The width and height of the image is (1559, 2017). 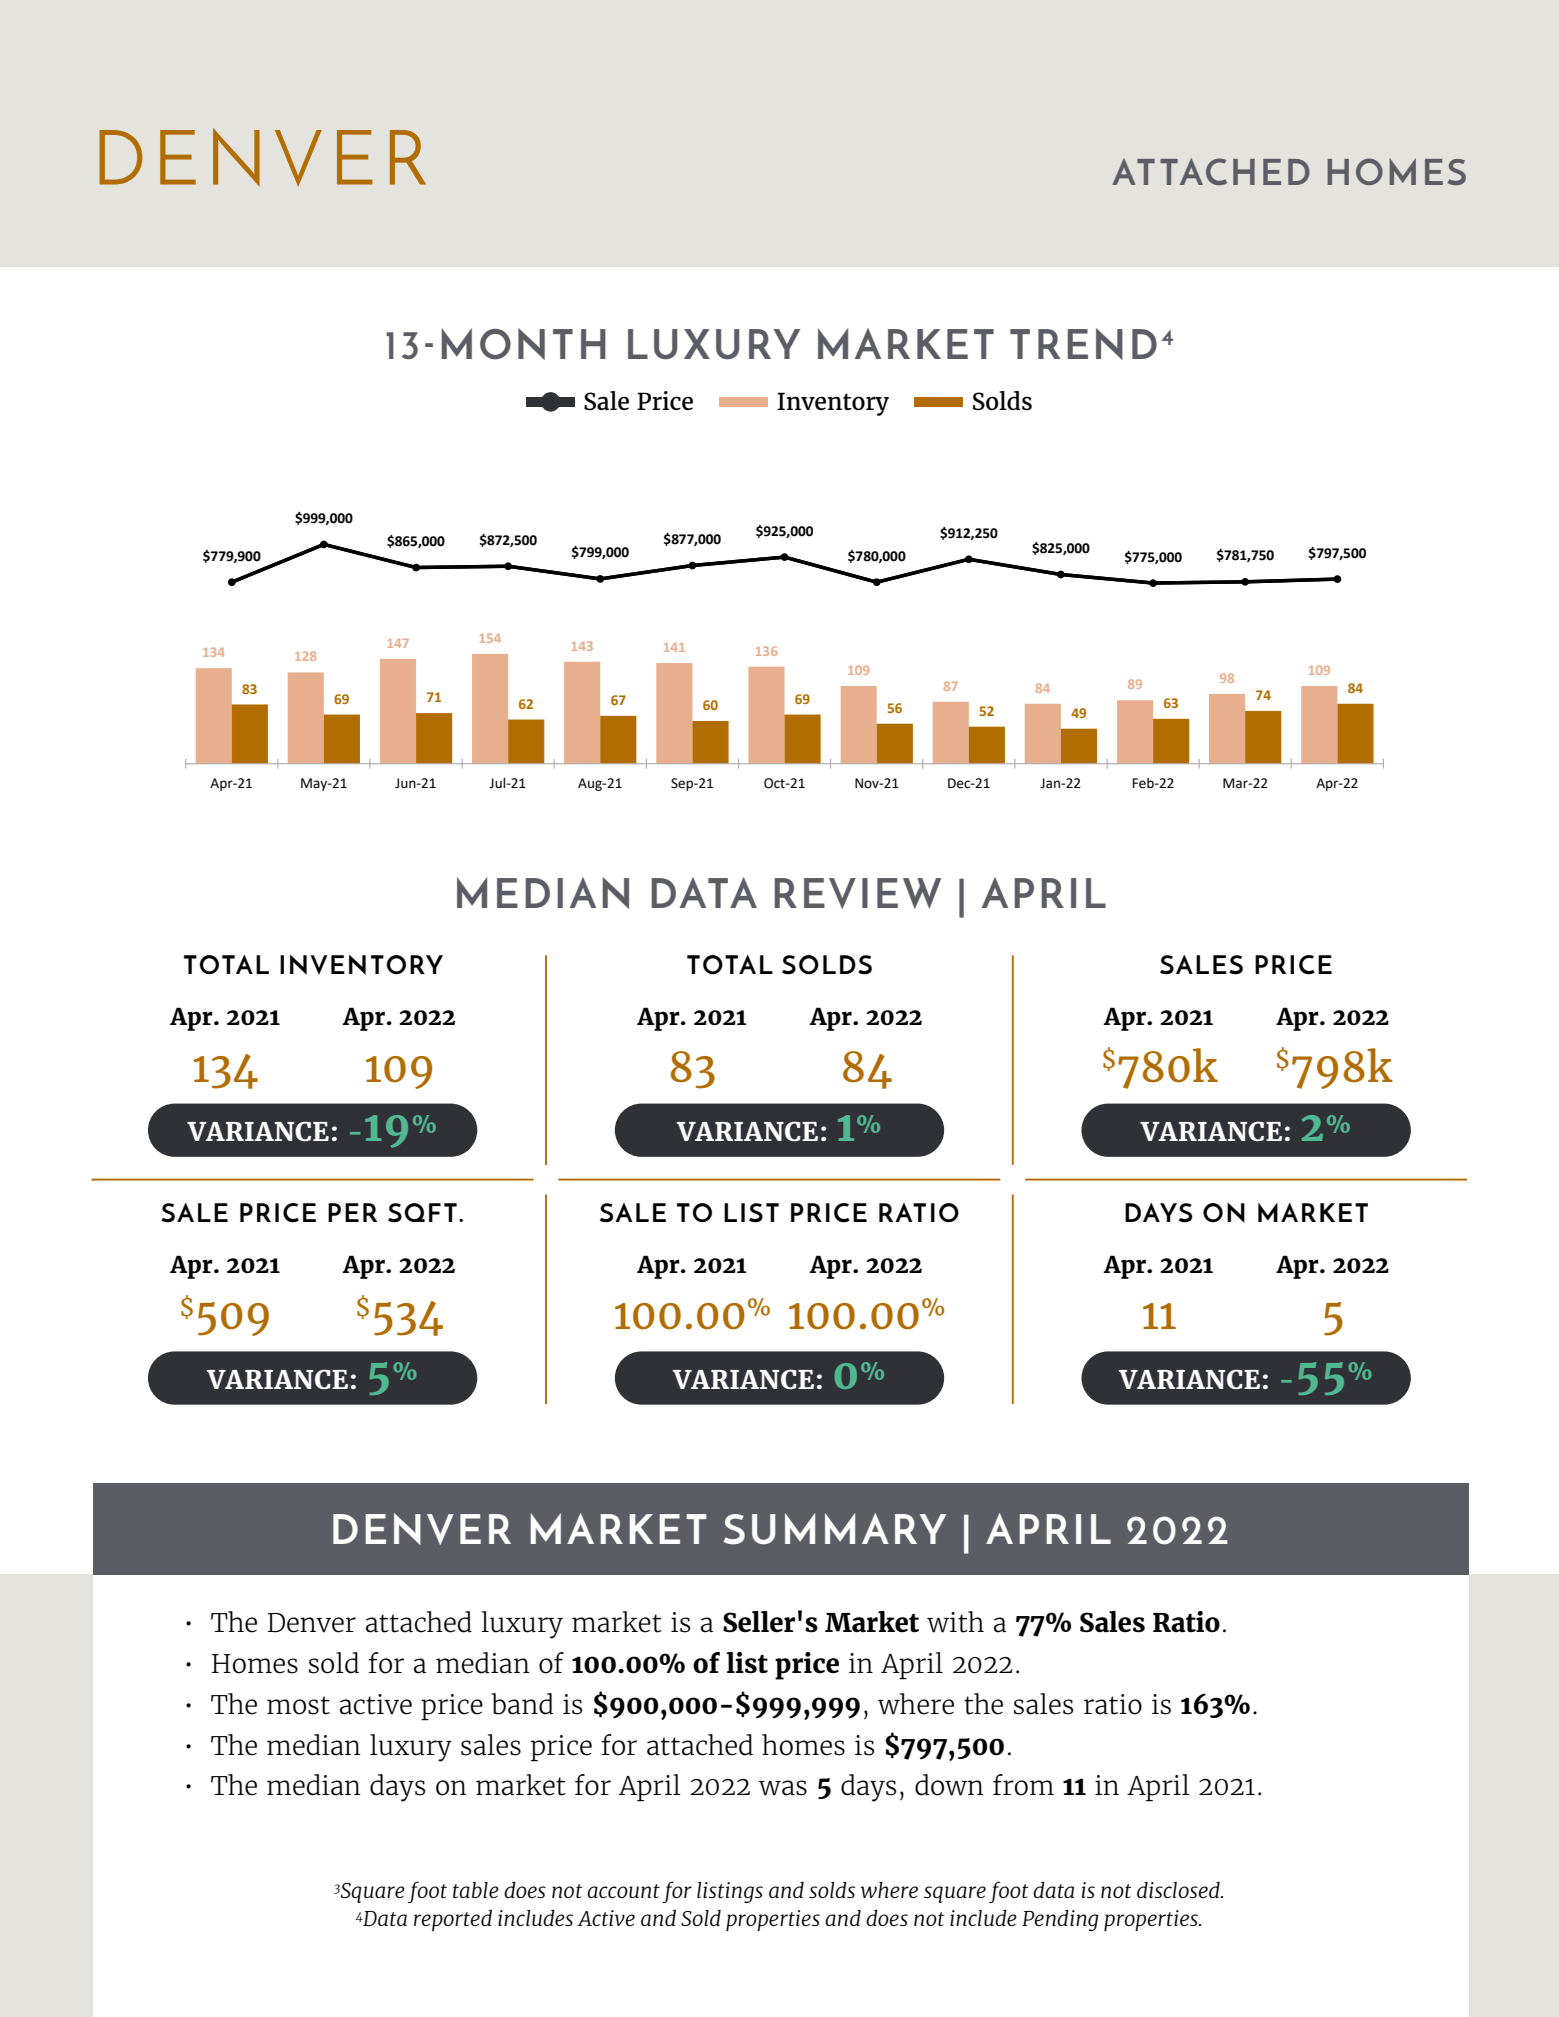 I want to click on SUMMARY, so click(x=834, y=1529).
